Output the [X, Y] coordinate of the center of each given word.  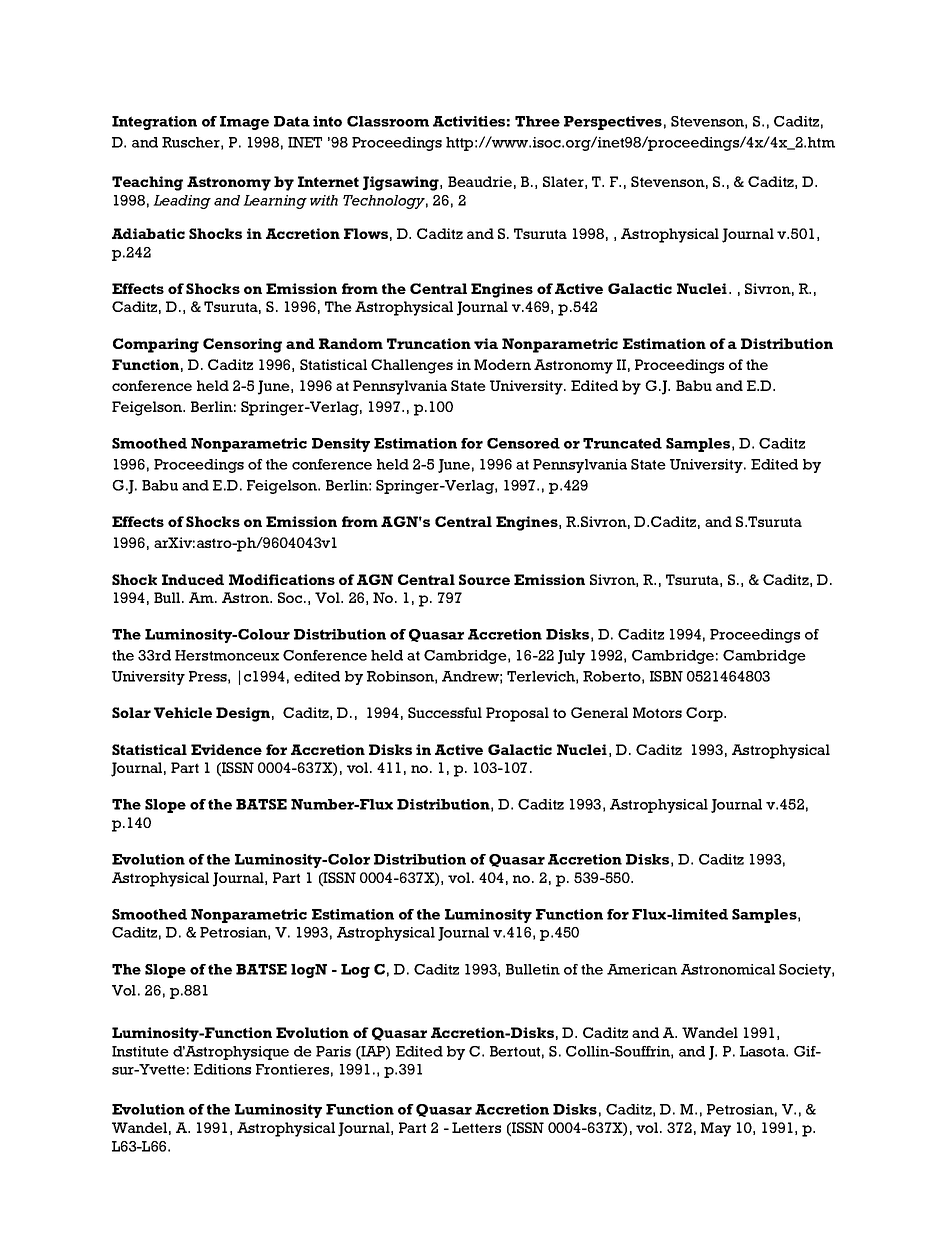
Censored [523, 443]
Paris [333, 1051]
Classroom [388, 121]
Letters [476, 1127]
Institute [140, 1051]
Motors [657, 712]
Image [244, 123]
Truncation [429, 343]
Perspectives [613, 123]
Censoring [242, 345]
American [642, 969]
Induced [193, 579]
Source [484, 579]
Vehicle [183, 712]
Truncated [622, 443]
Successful [445, 712]
